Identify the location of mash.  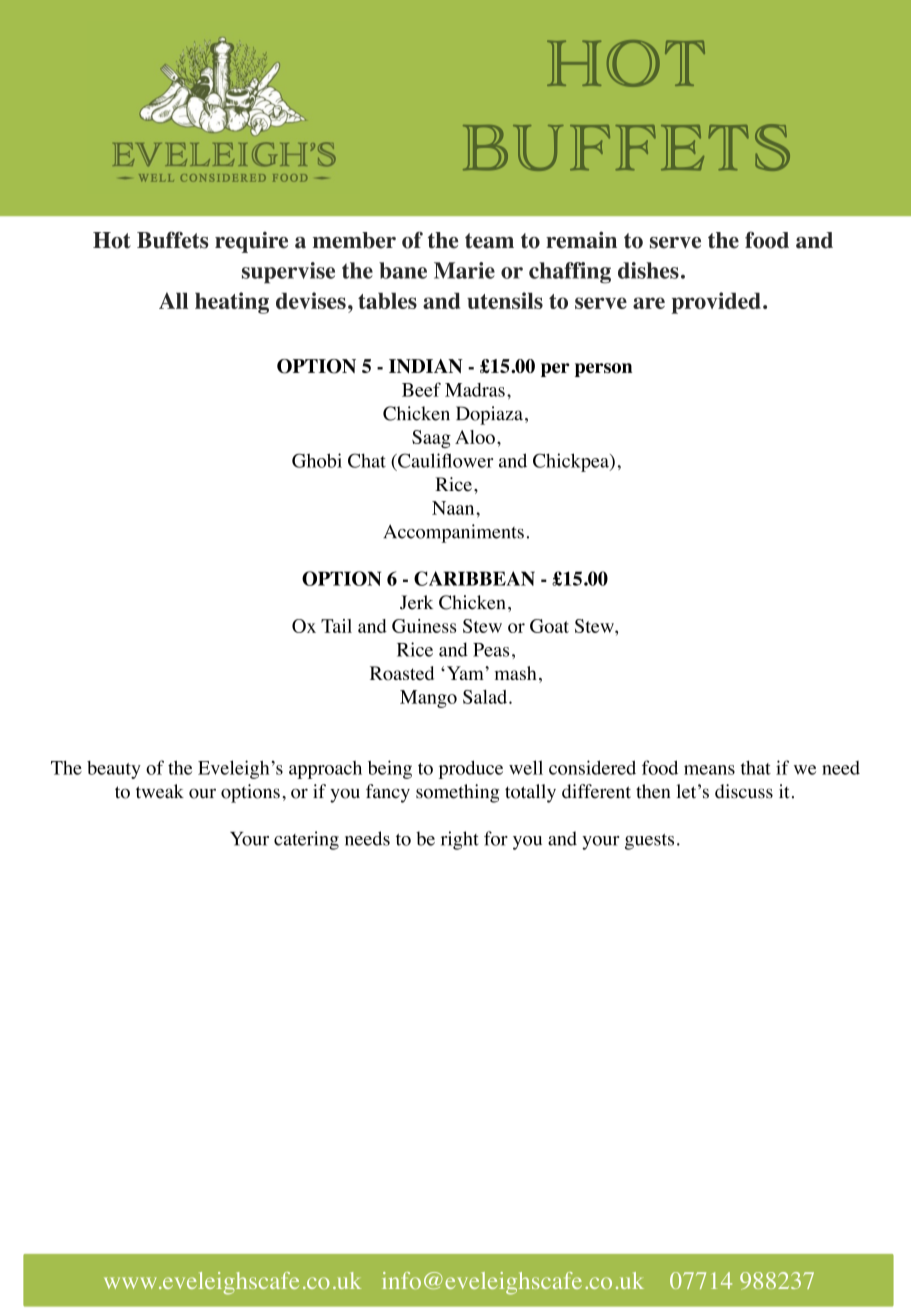
(516, 673).
